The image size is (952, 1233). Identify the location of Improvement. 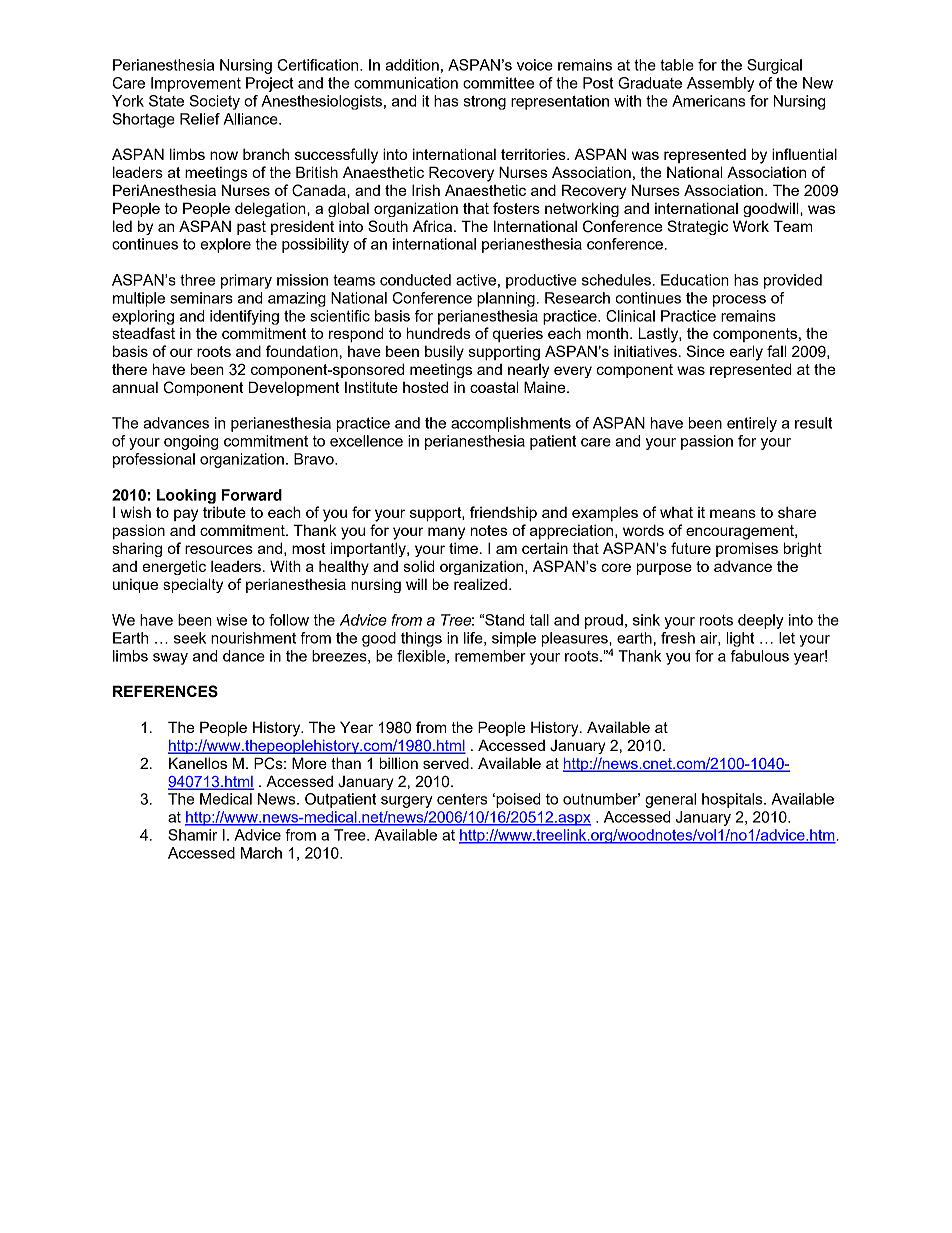
(196, 84).
